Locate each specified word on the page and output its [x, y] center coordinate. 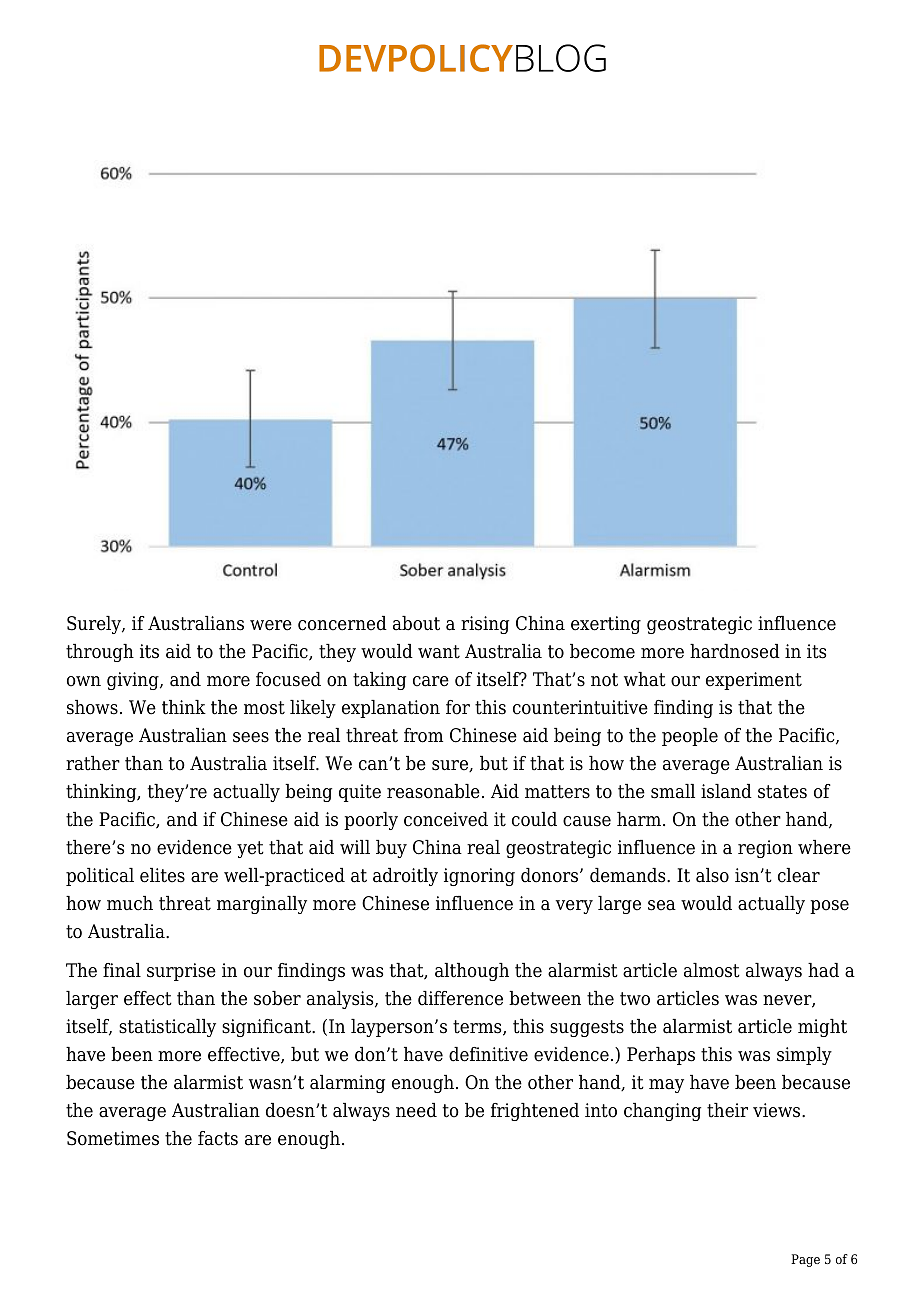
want [439, 652]
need [416, 1110]
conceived [446, 819]
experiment [754, 681]
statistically [167, 1028]
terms [478, 1028]
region [765, 849]
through [100, 653]
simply [804, 1056]
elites [162, 875]
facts [218, 1138]
